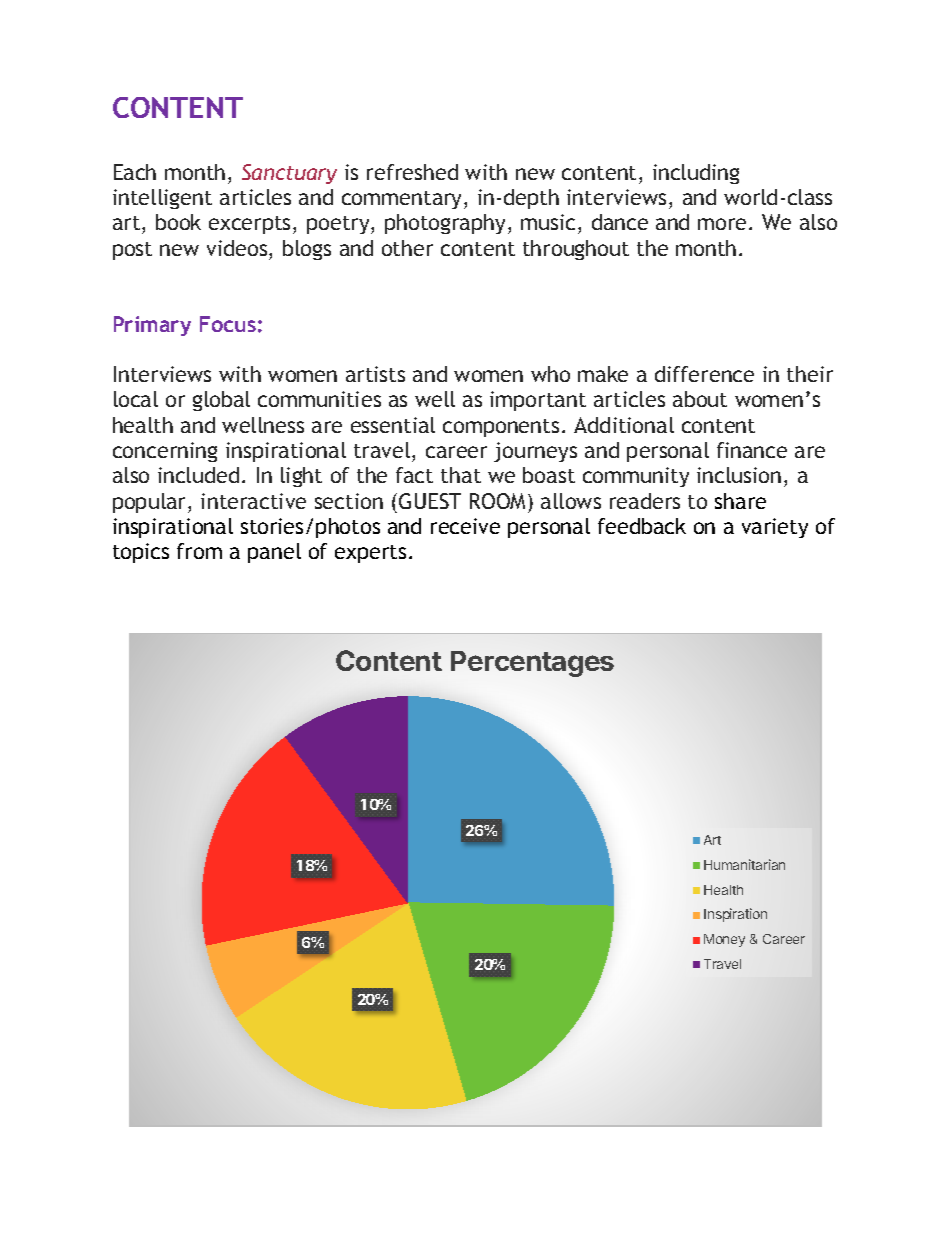 This page has width=952, height=1233. Describe the element at coordinates (724, 940) in the page. I see `Money` at that location.
